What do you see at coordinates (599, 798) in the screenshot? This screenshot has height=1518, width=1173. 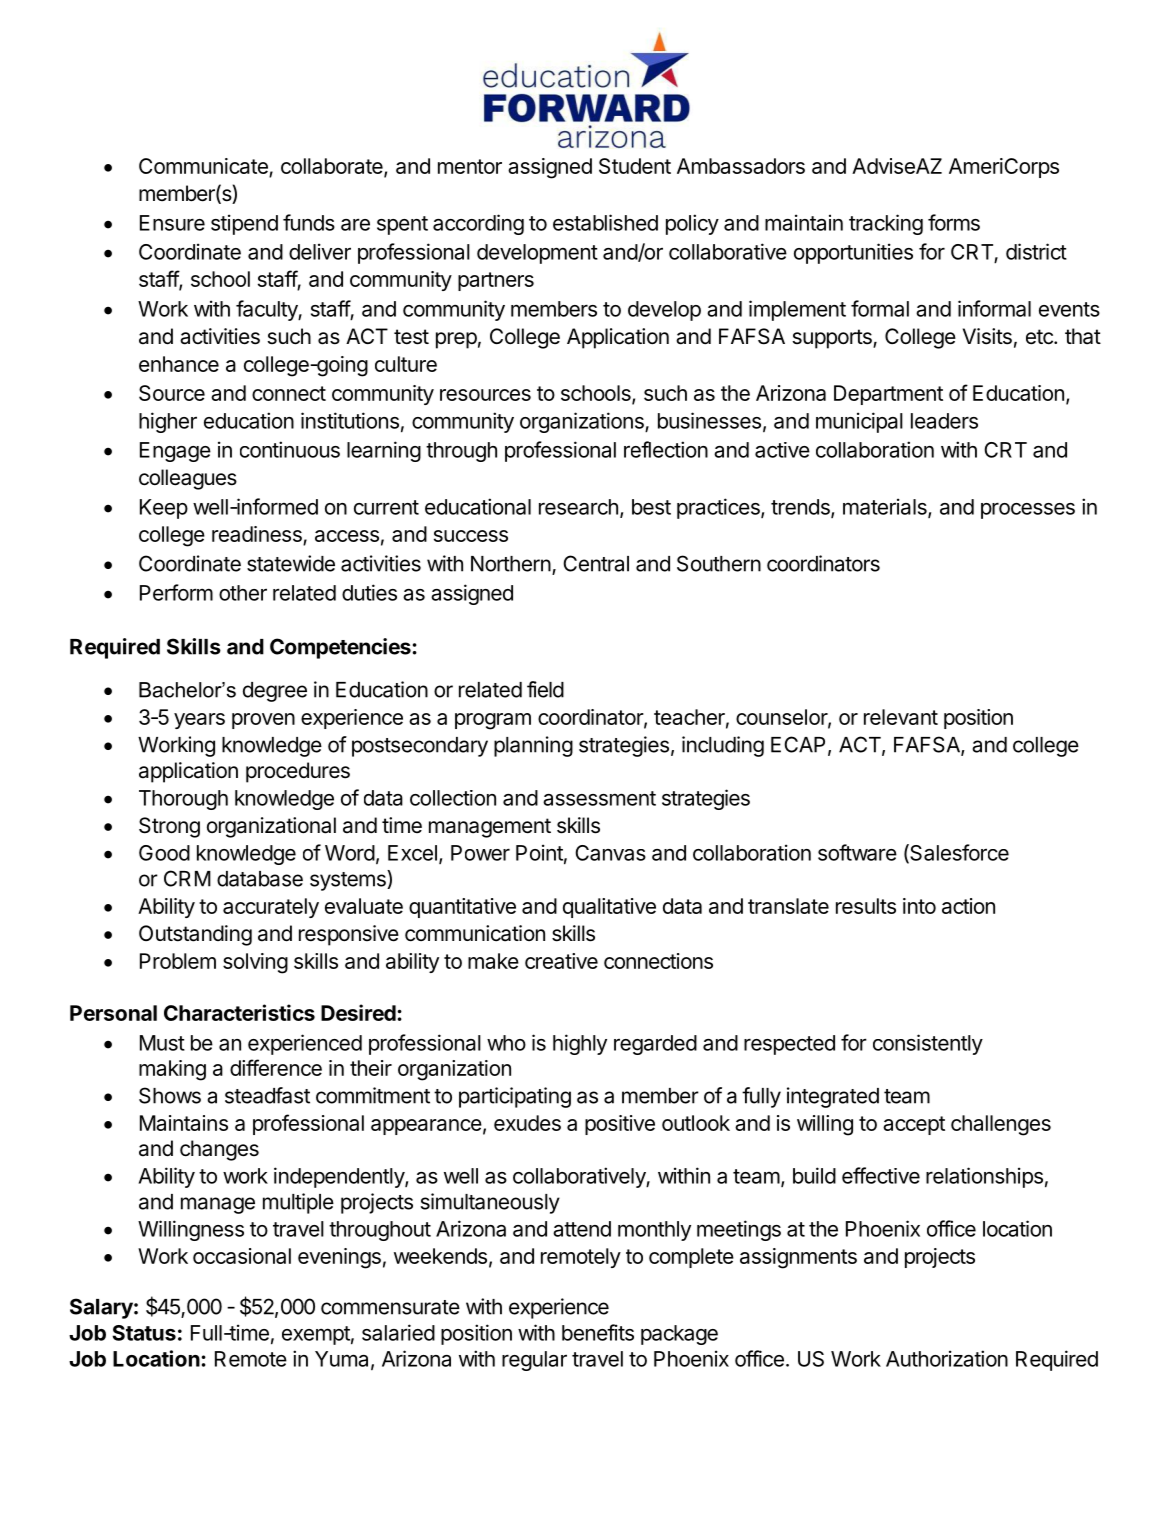 I see `assessment` at bounding box center [599, 798].
